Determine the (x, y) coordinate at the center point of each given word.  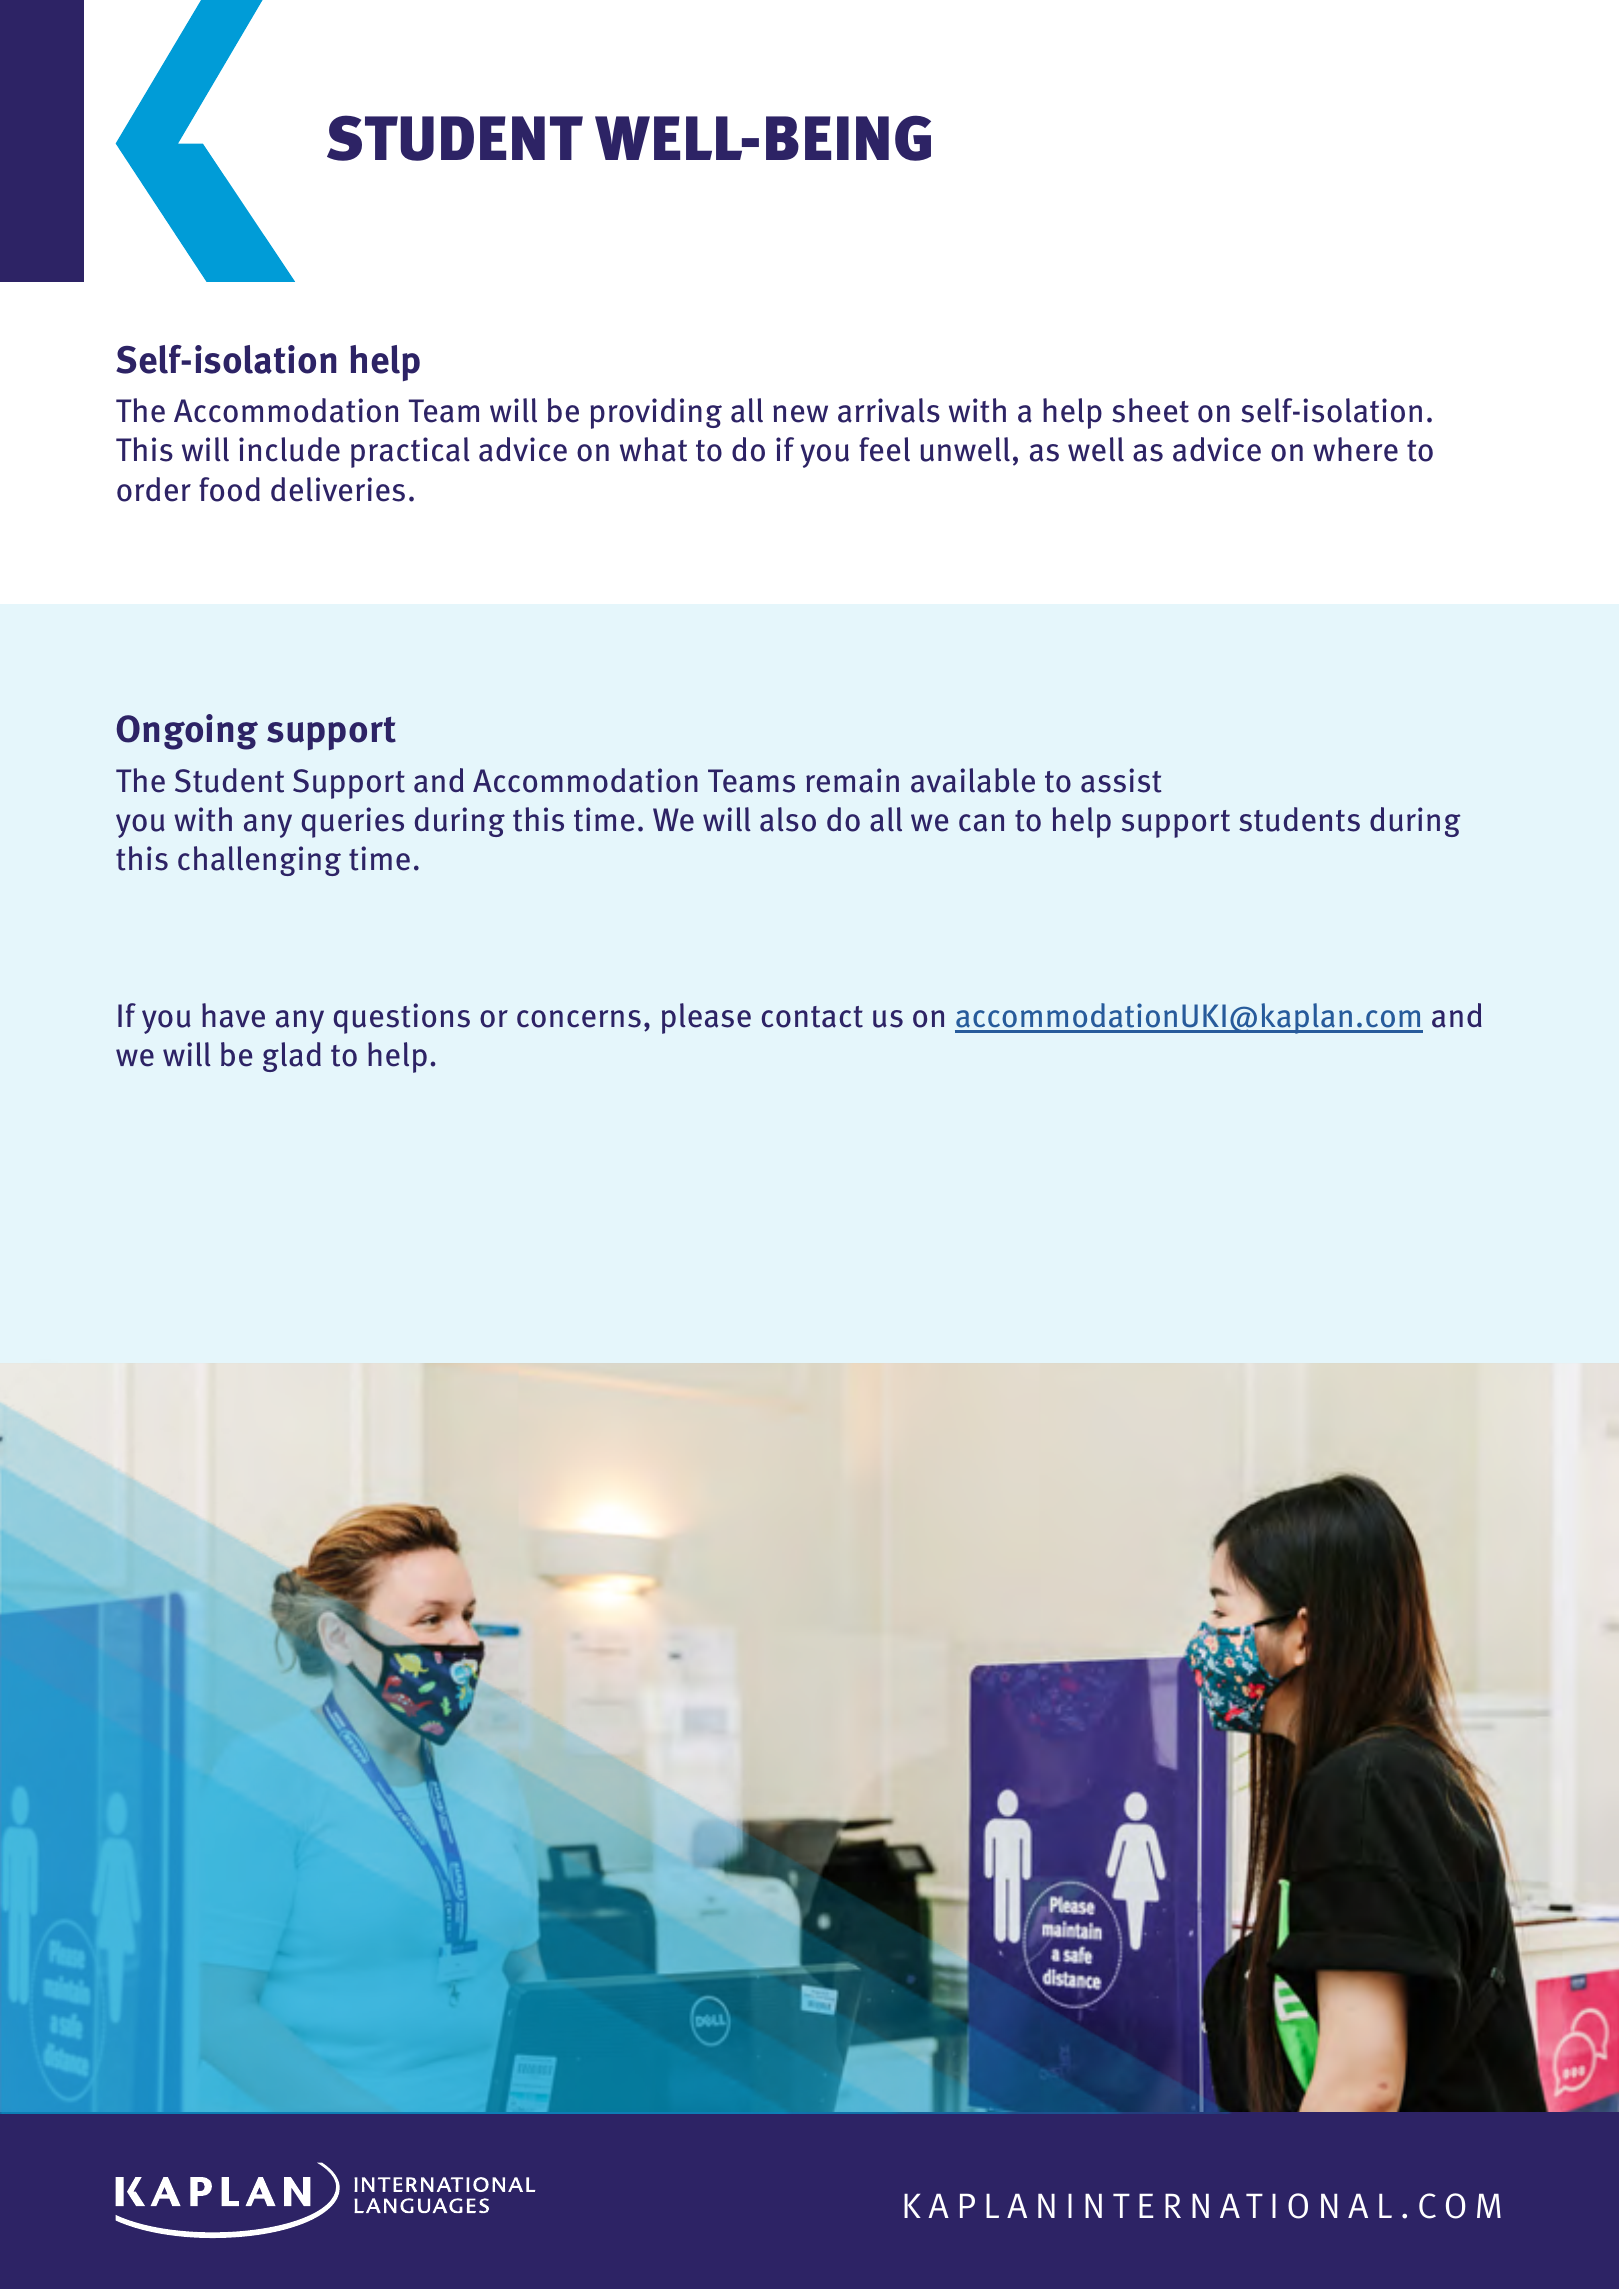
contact (812, 1017)
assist (1121, 780)
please (706, 1018)
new (800, 414)
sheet (1150, 410)
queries (353, 822)
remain (852, 780)
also (788, 819)
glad (292, 1057)
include (289, 449)
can (981, 823)
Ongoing (187, 732)
